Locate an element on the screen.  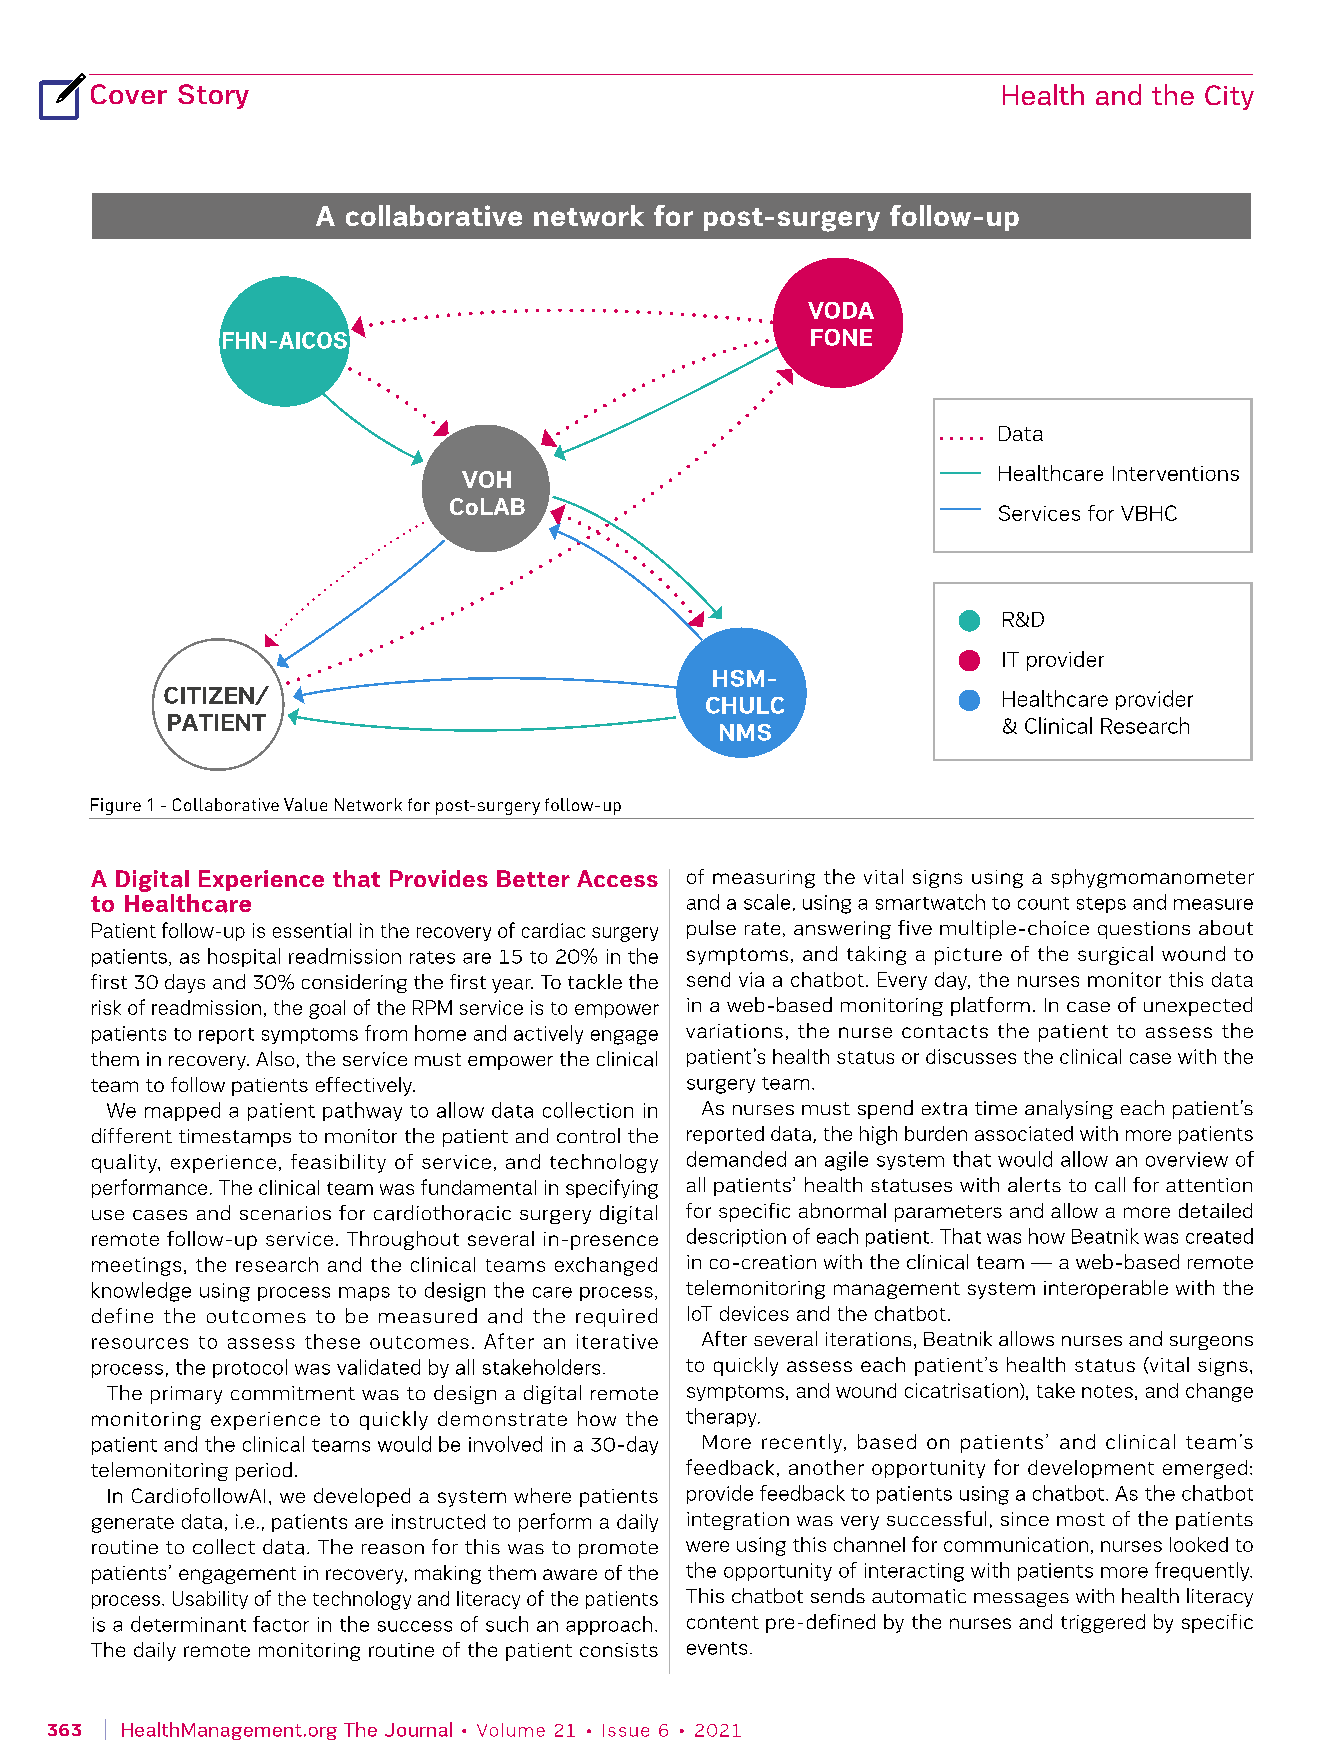
Interventions is located at coordinates (1176, 473).
